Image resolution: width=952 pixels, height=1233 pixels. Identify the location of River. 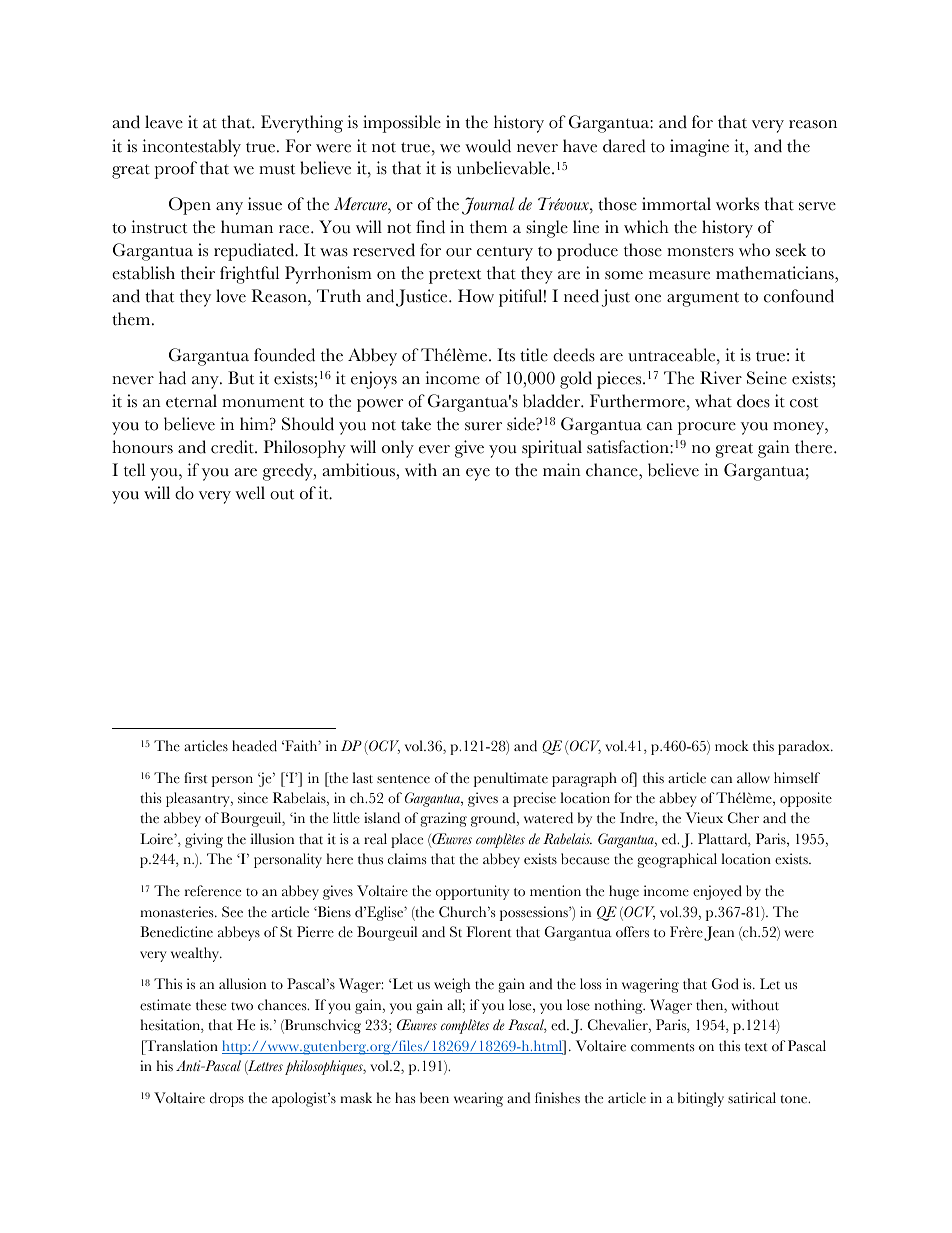
(721, 378).
